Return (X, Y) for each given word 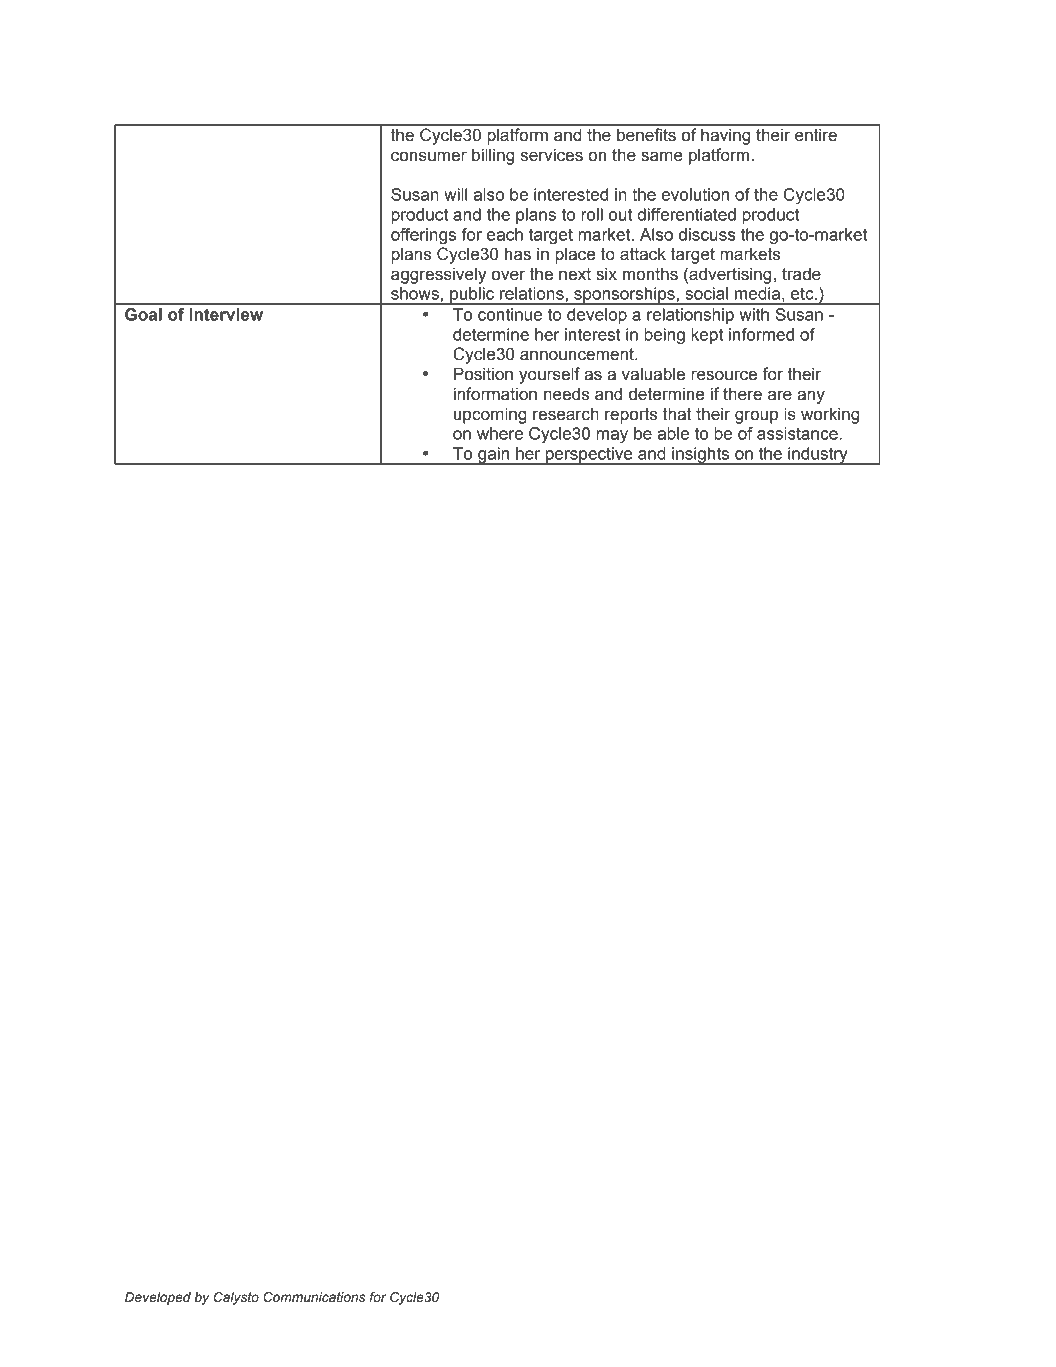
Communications (314, 1297)
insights (701, 456)
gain (494, 456)
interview (226, 314)
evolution (695, 194)
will (455, 194)
